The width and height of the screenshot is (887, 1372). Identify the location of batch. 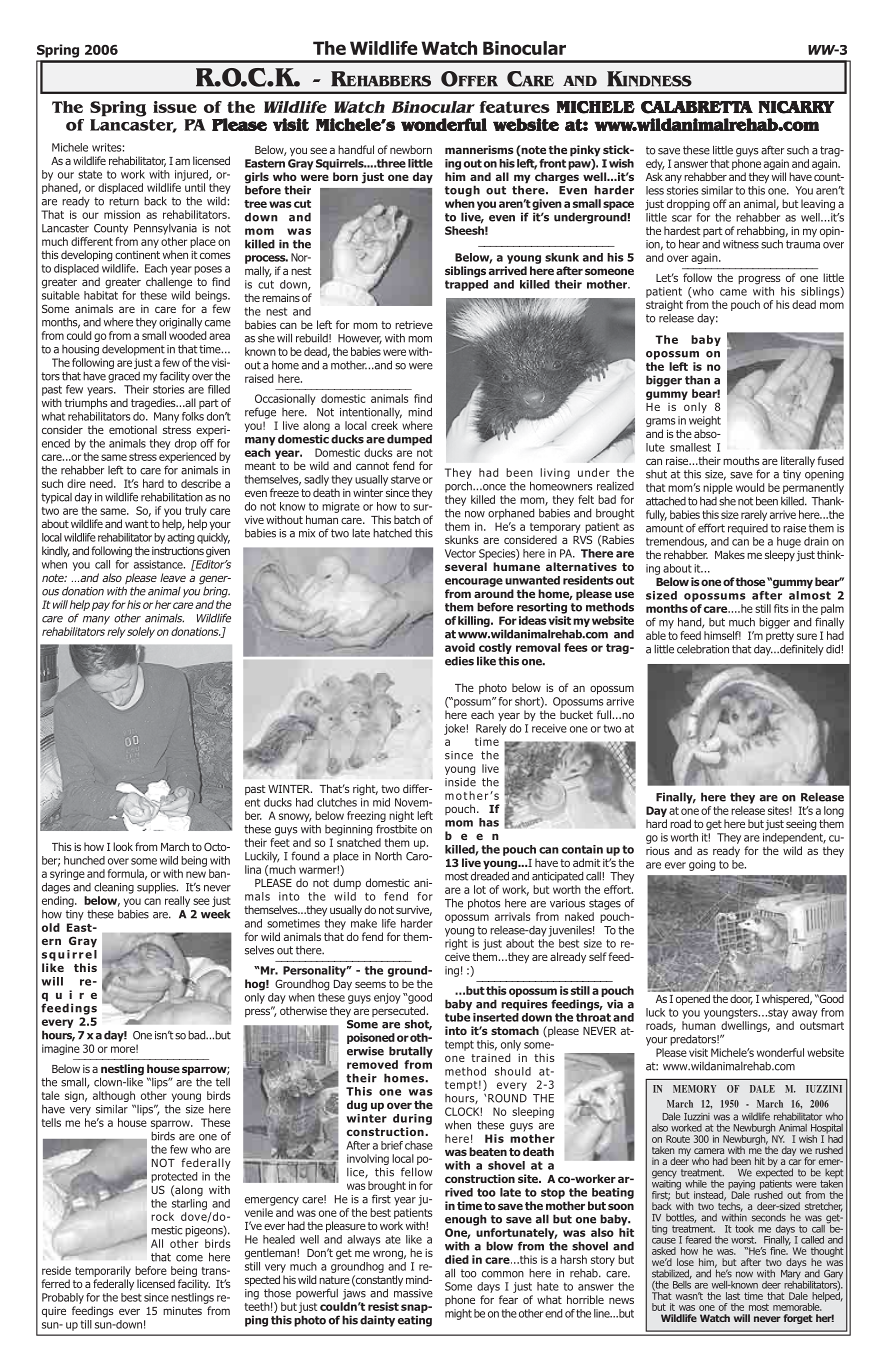
(407, 519).
